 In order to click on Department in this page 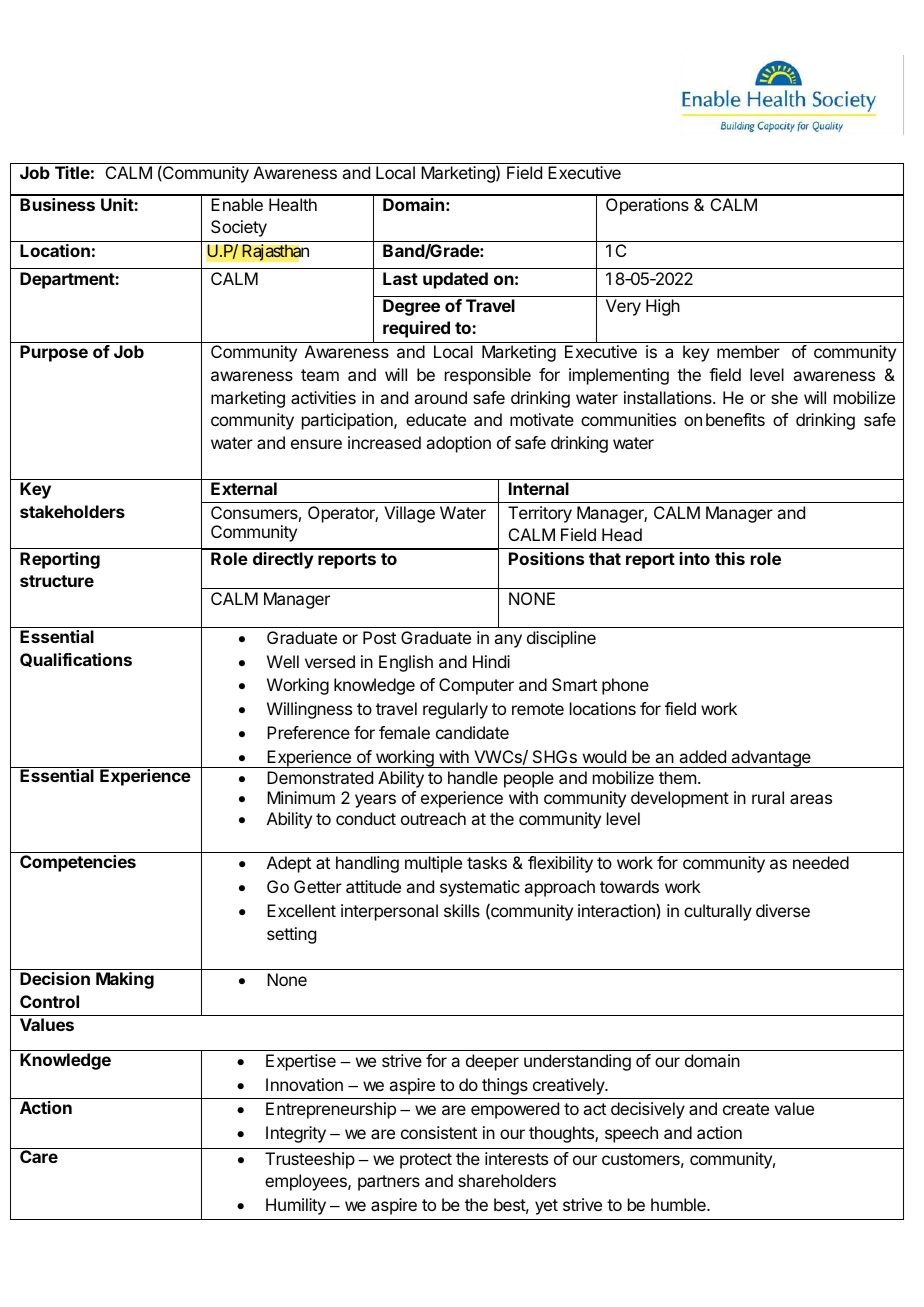, I will do `click(68, 280)`.
